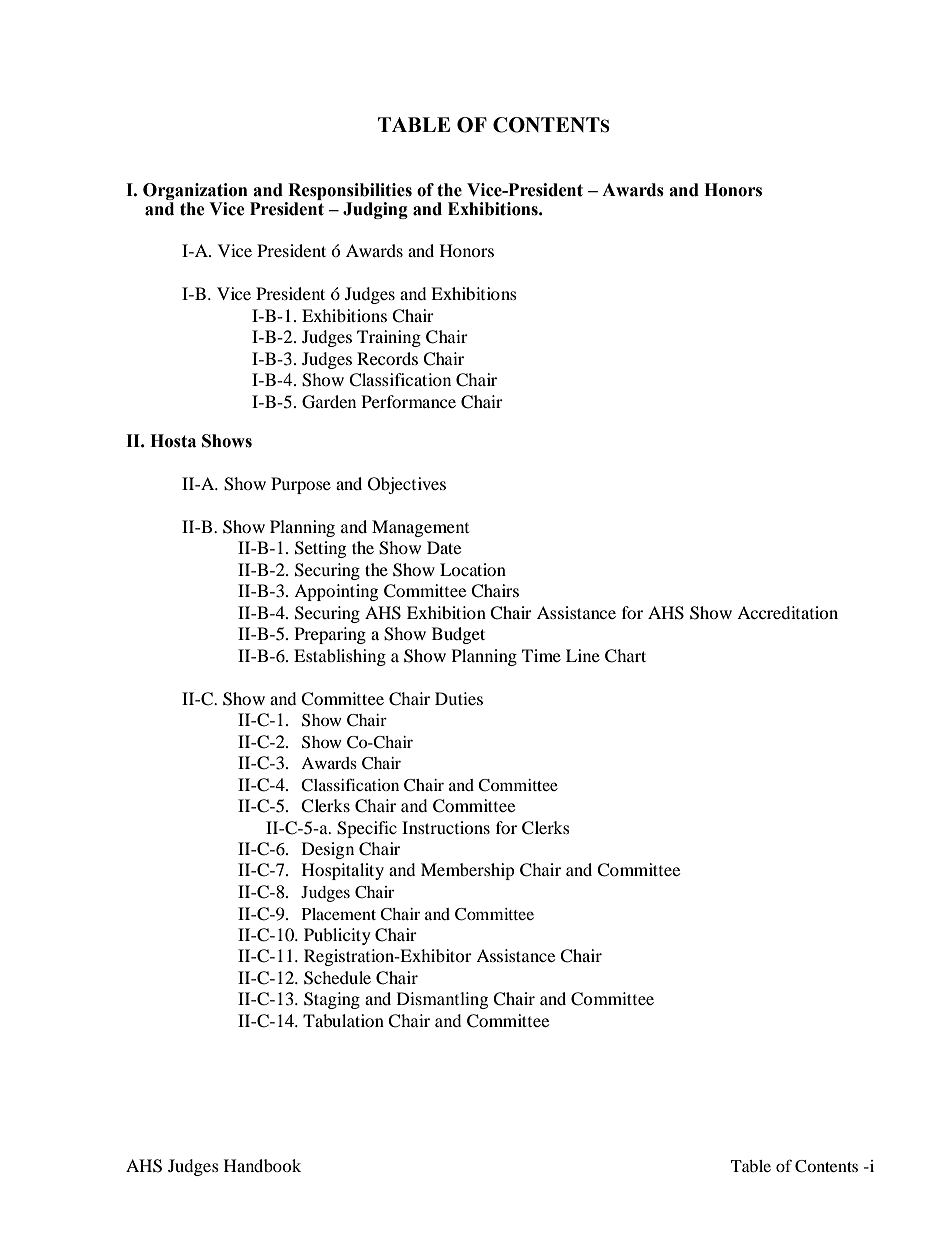 Image resolution: width=952 pixels, height=1233 pixels. I want to click on Dismantling, so click(442, 1000).
